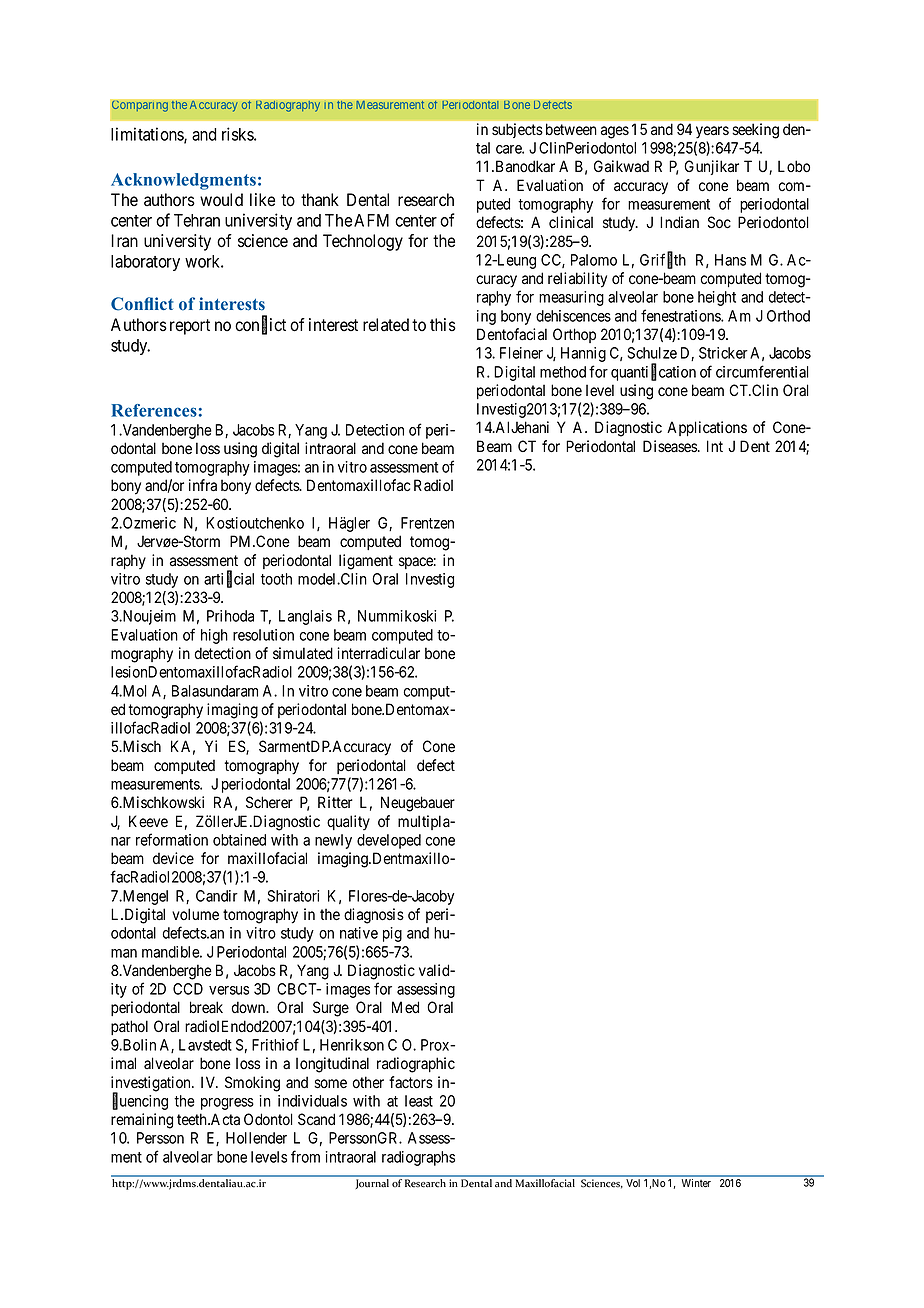 The image size is (924, 1308). Describe the element at coordinates (671, 446) in the page. I see `Diseases` at that location.
